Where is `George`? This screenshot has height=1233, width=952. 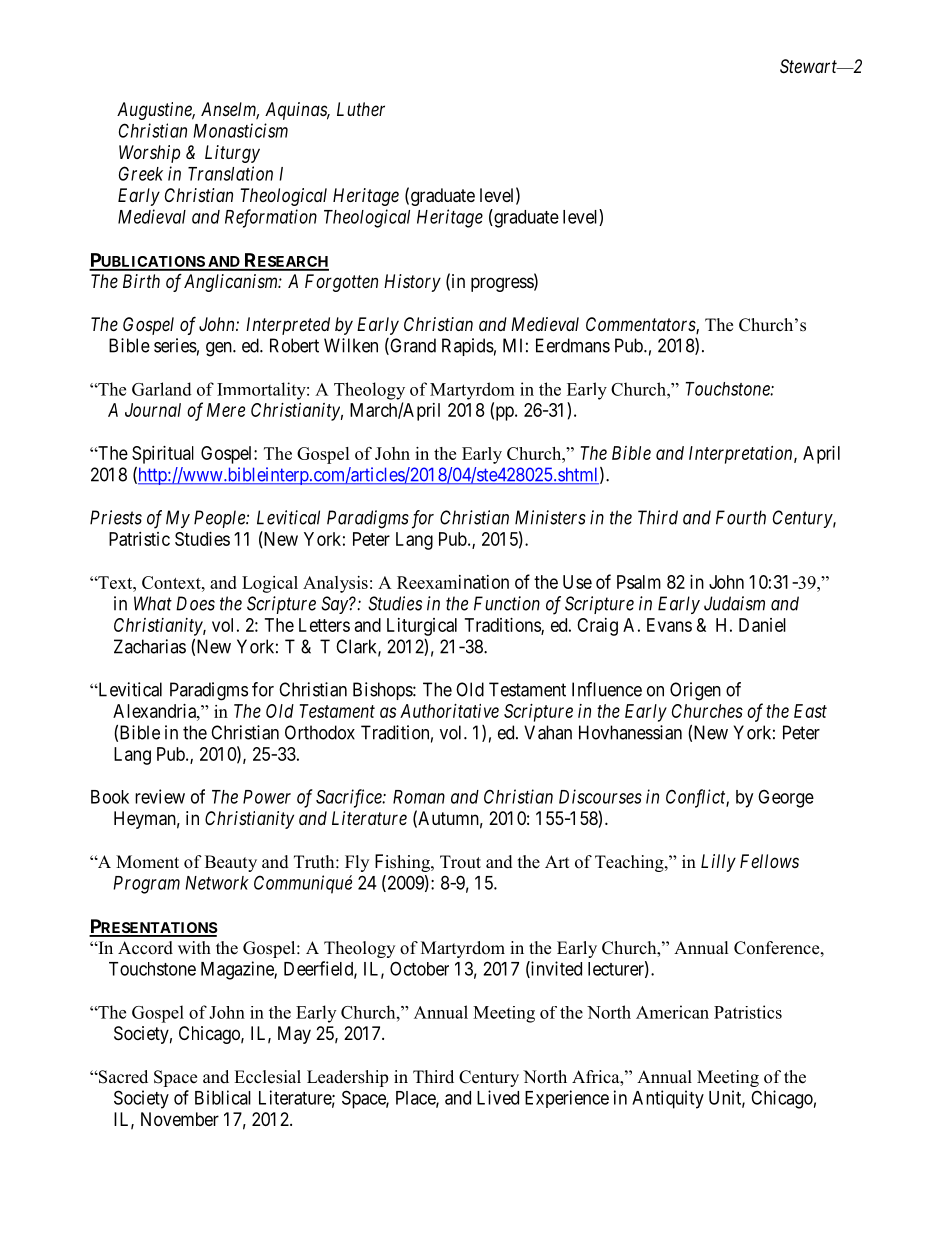 George is located at coordinates (786, 798).
